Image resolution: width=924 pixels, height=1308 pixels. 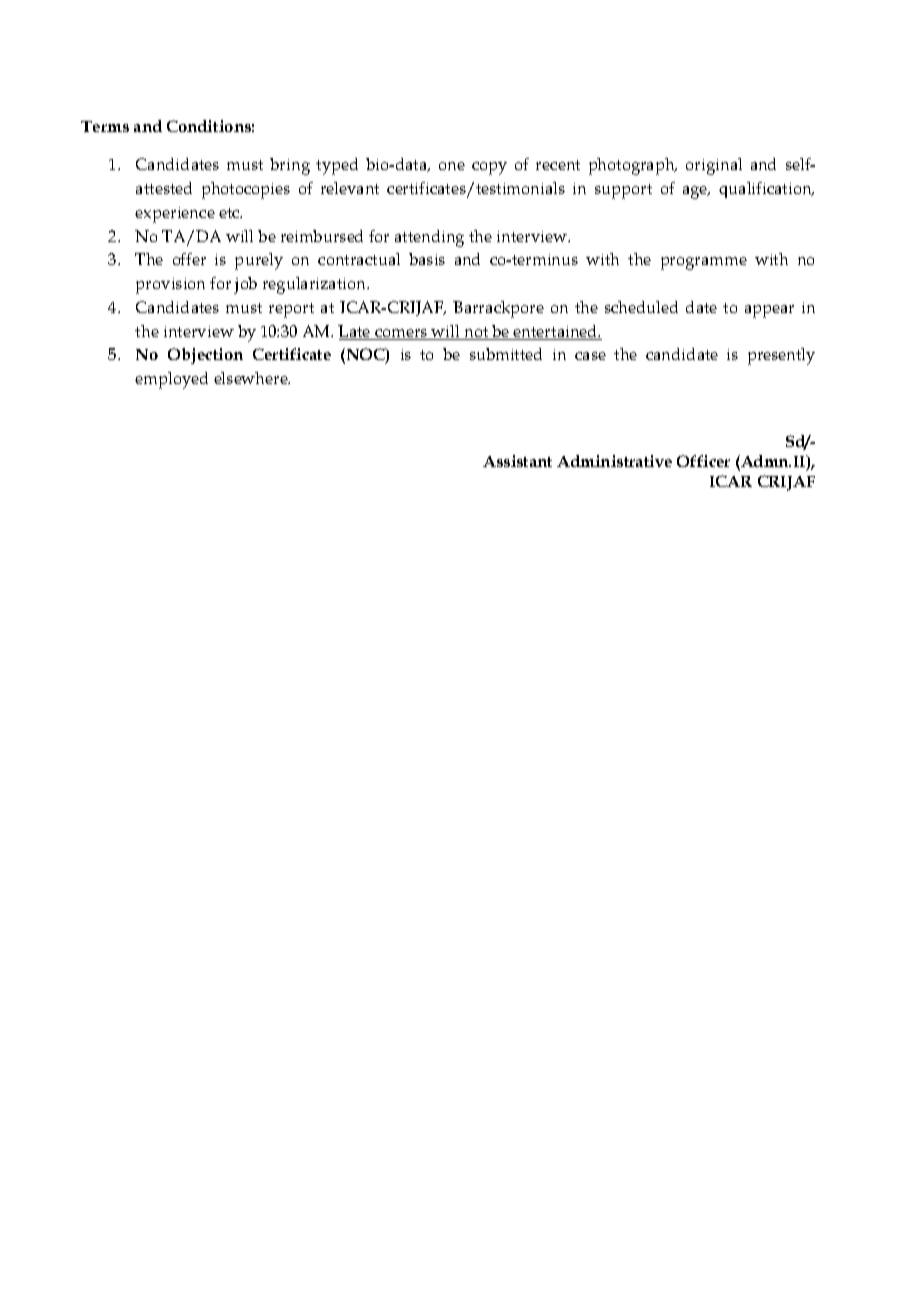 I want to click on not, so click(x=476, y=333).
